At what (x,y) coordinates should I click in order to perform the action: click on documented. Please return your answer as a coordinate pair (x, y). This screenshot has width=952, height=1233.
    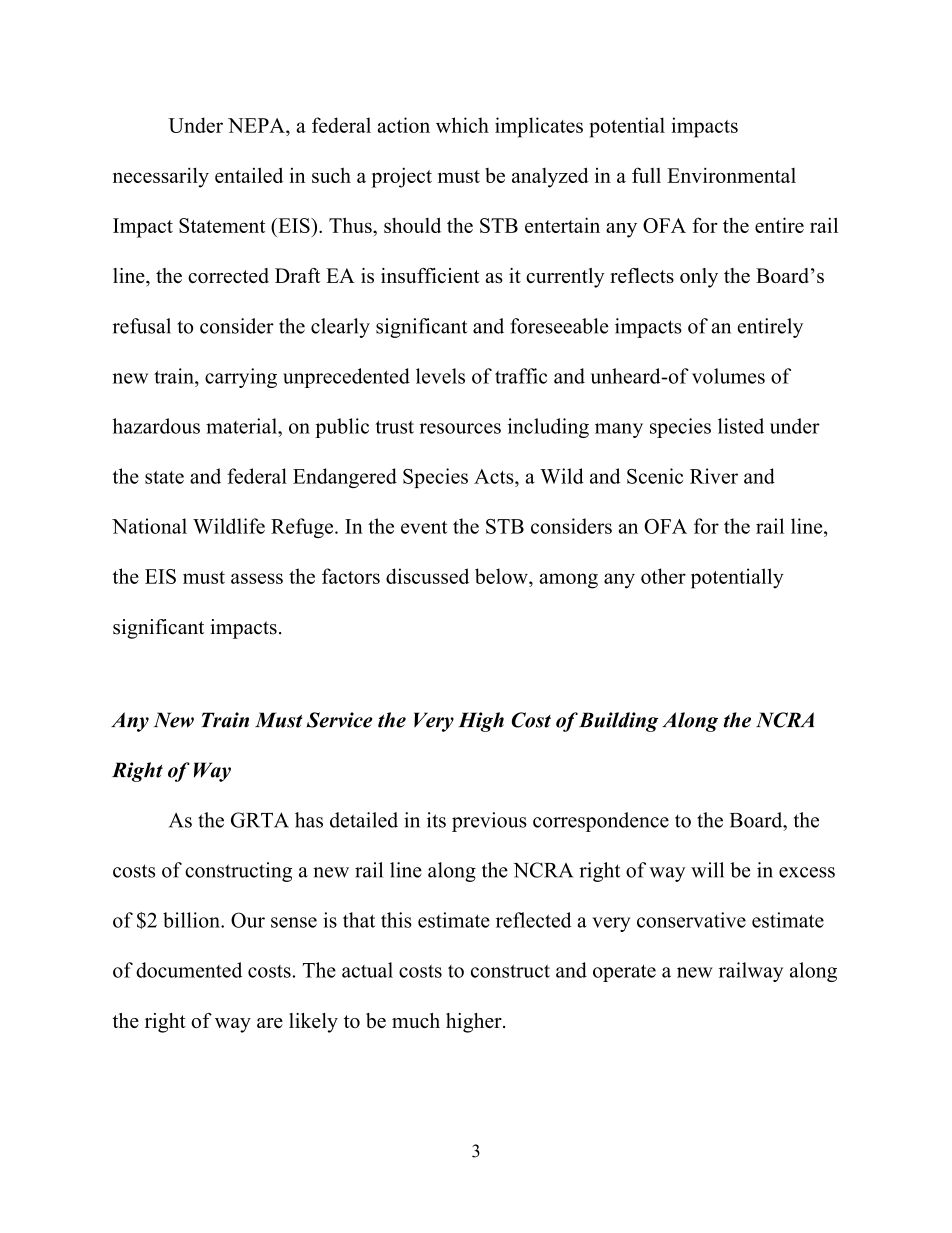
    Looking at the image, I should click on (189, 970).
